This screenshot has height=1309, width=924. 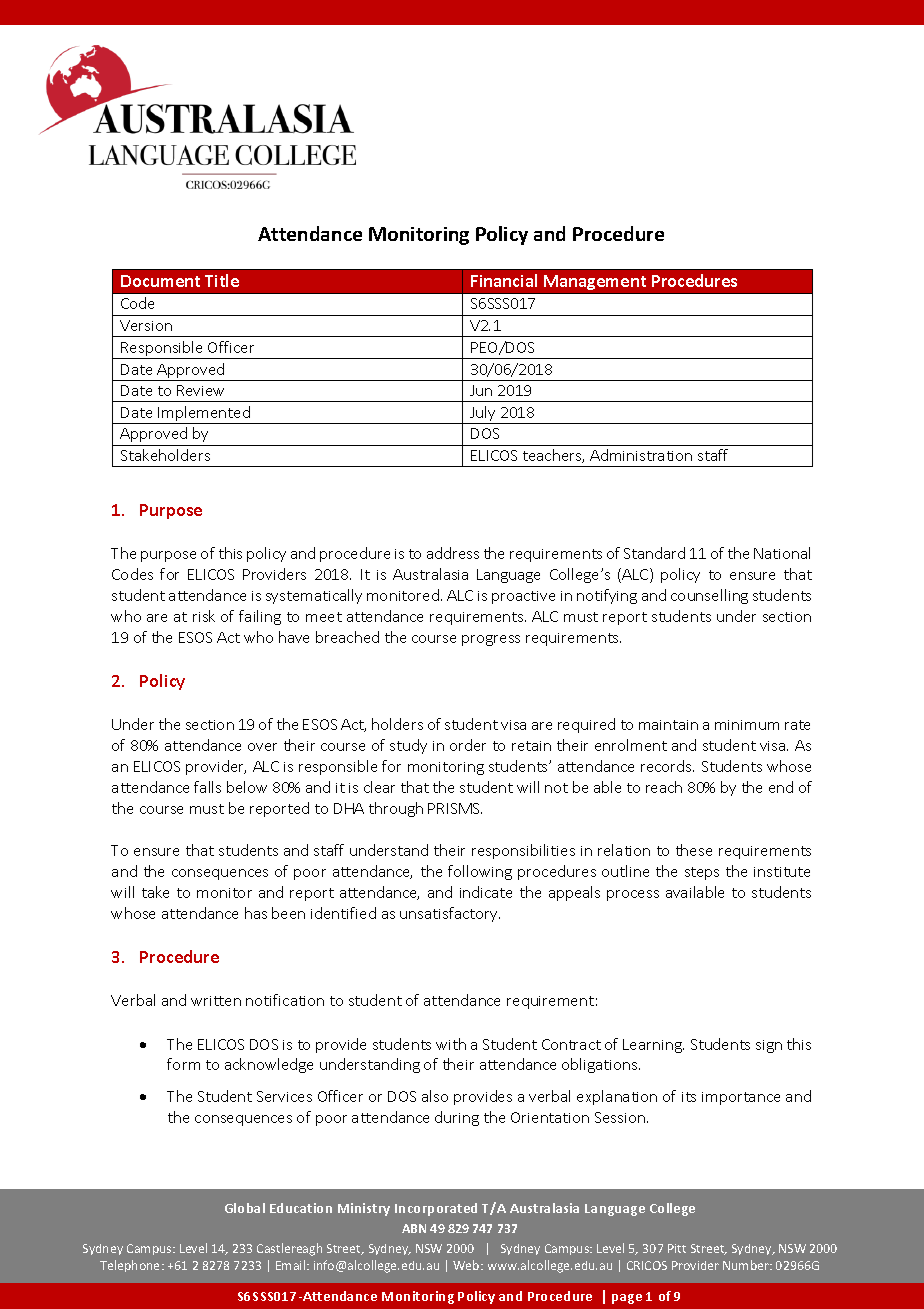 I want to click on Pitt, so click(x=677, y=1248).
